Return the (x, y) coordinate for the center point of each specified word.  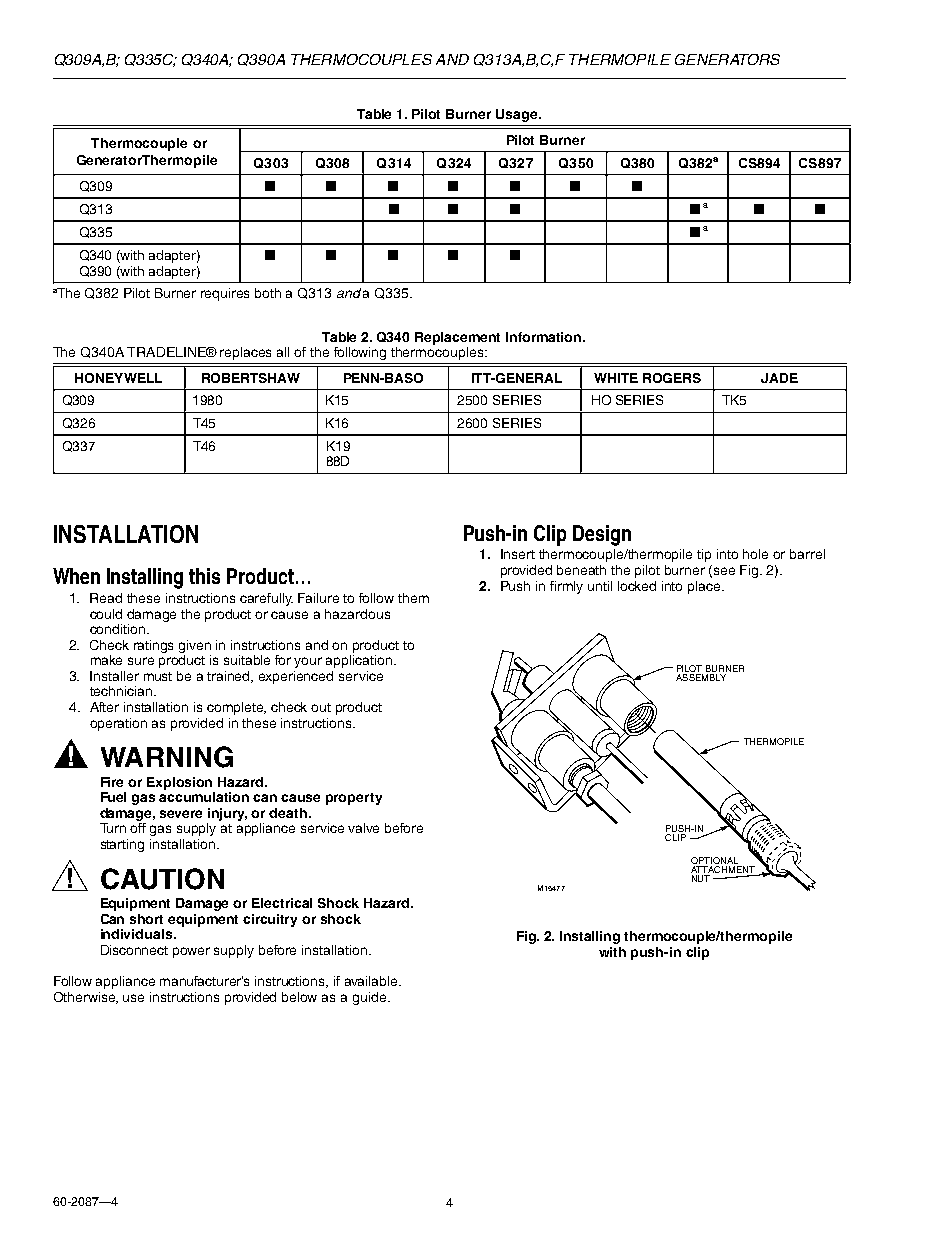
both (268, 293)
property (354, 799)
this (204, 576)
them (413, 598)
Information (545, 337)
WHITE (616, 378)
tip (704, 555)
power (191, 952)
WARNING (167, 757)
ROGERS (672, 378)
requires (225, 294)
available (372, 981)
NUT (701, 878)
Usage (518, 115)
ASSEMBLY (701, 676)
